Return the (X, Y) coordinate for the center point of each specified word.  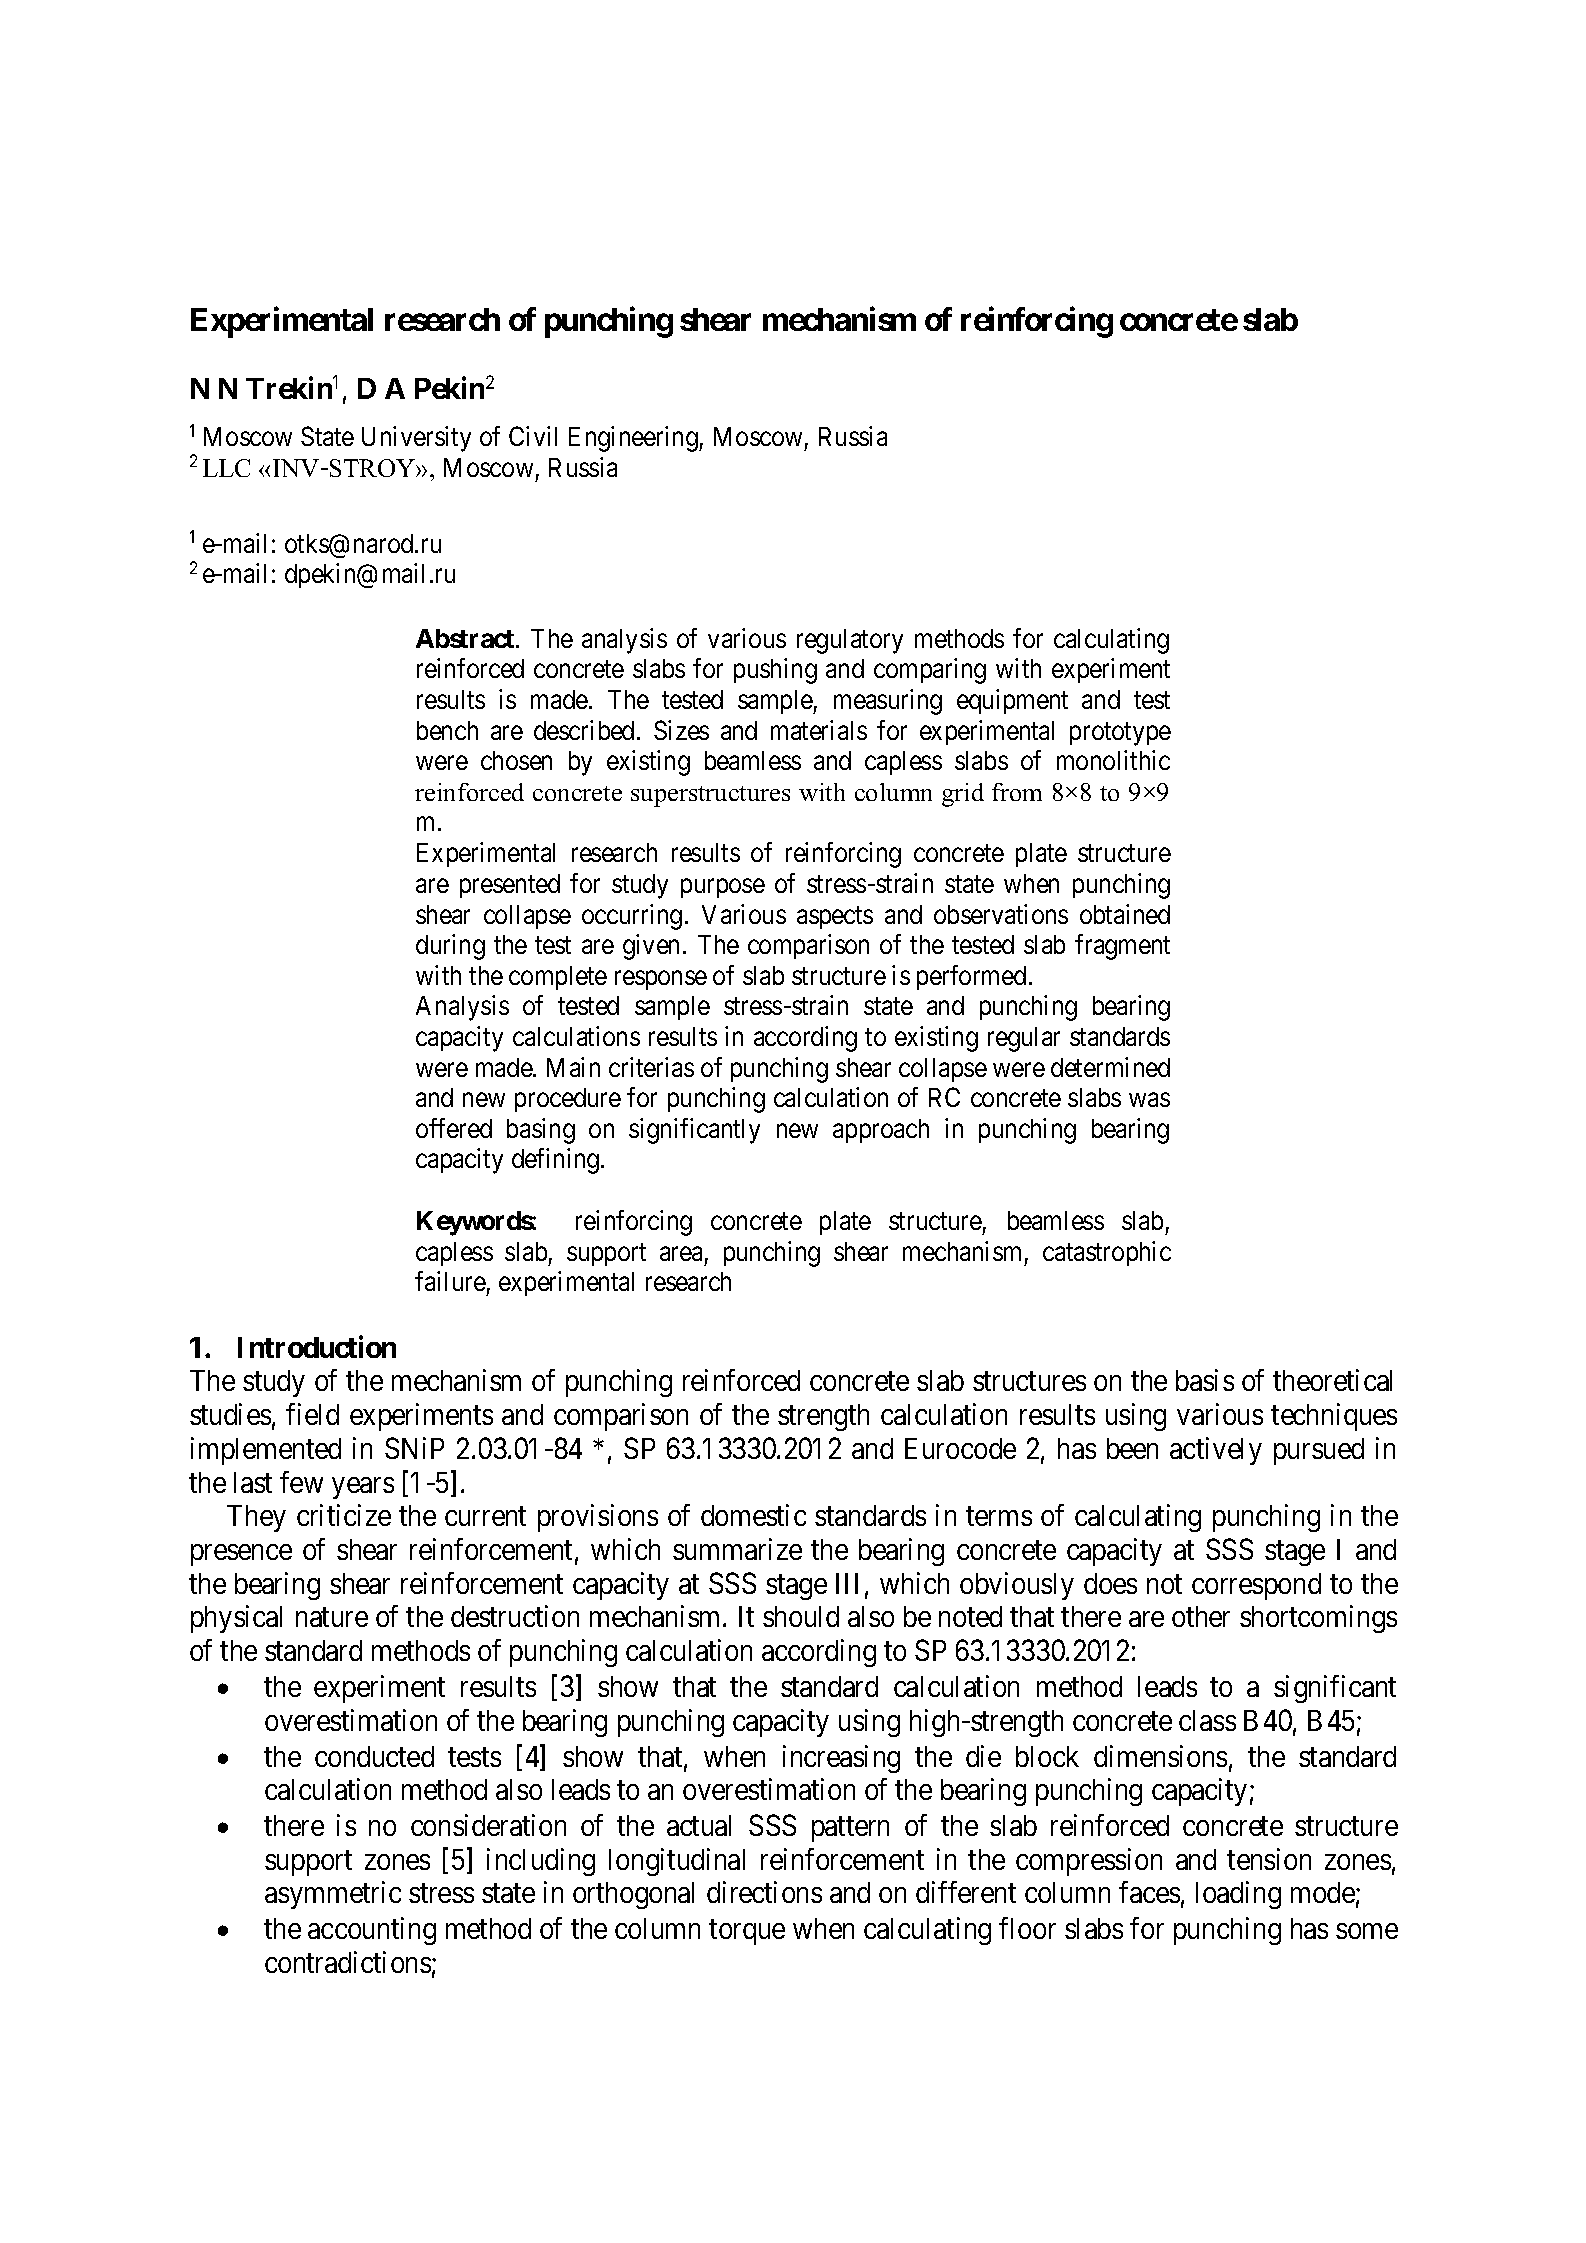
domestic (753, 1515)
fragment (1122, 947)
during (450, 947)
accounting (372, 1931)
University (416, 439)
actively (1216, 1451)
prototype (1120, 734)
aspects (835, 917)
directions (764, 1892)
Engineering (634, 439)
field (312, 1414)
